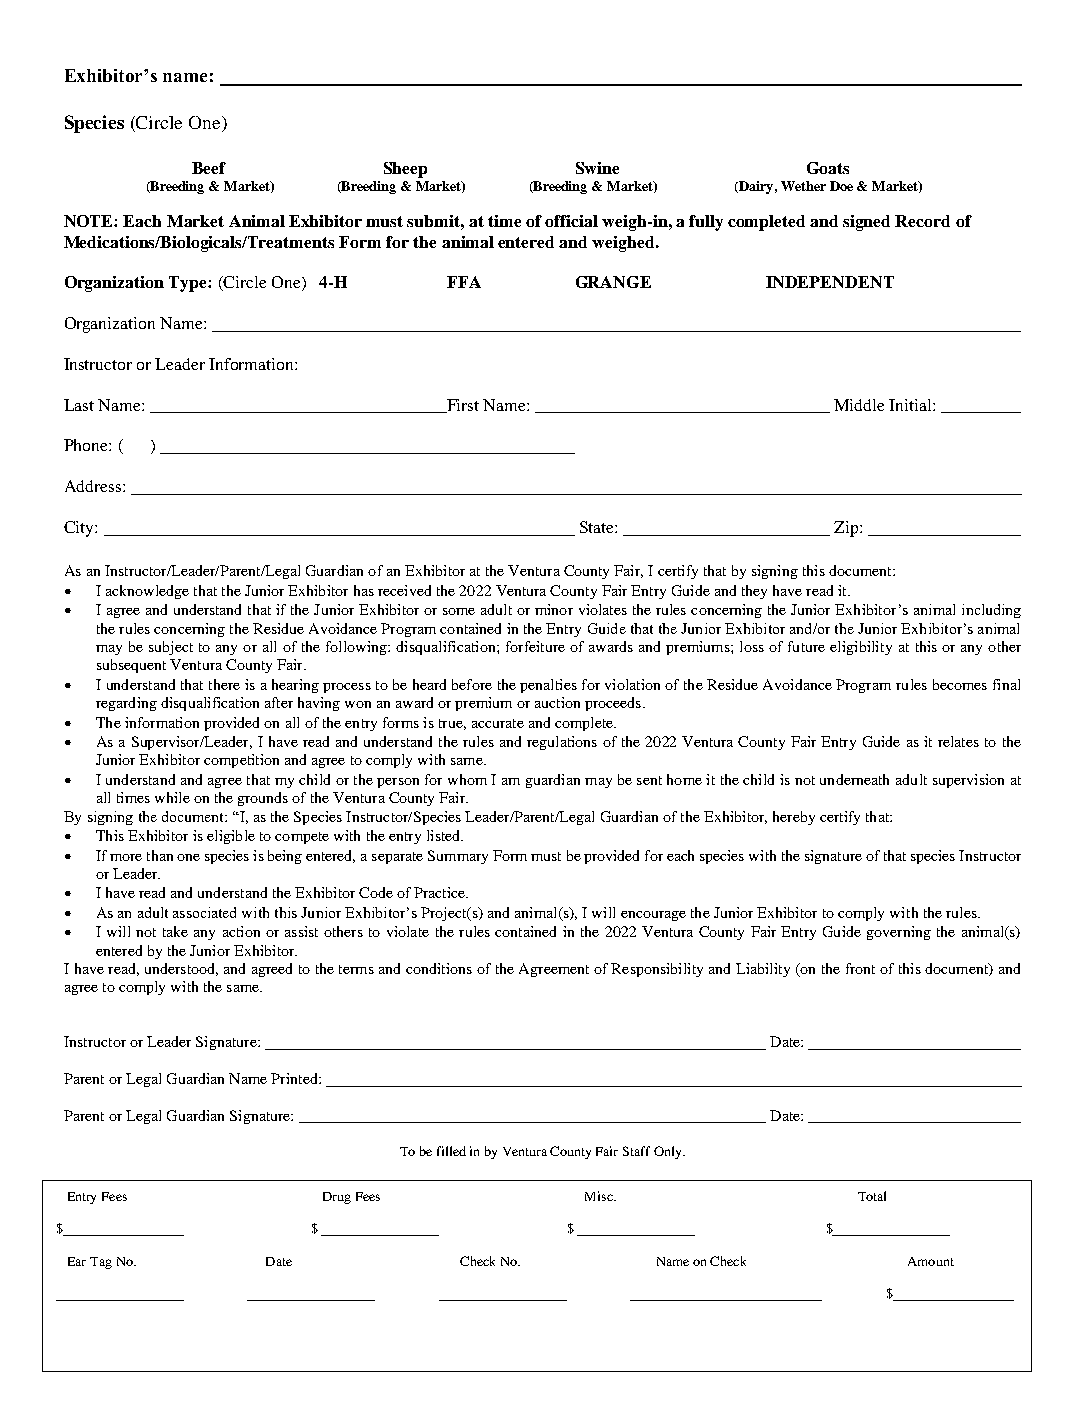  Describe the element at coordinates (224, 684) in the document. I see `there` at that location.
